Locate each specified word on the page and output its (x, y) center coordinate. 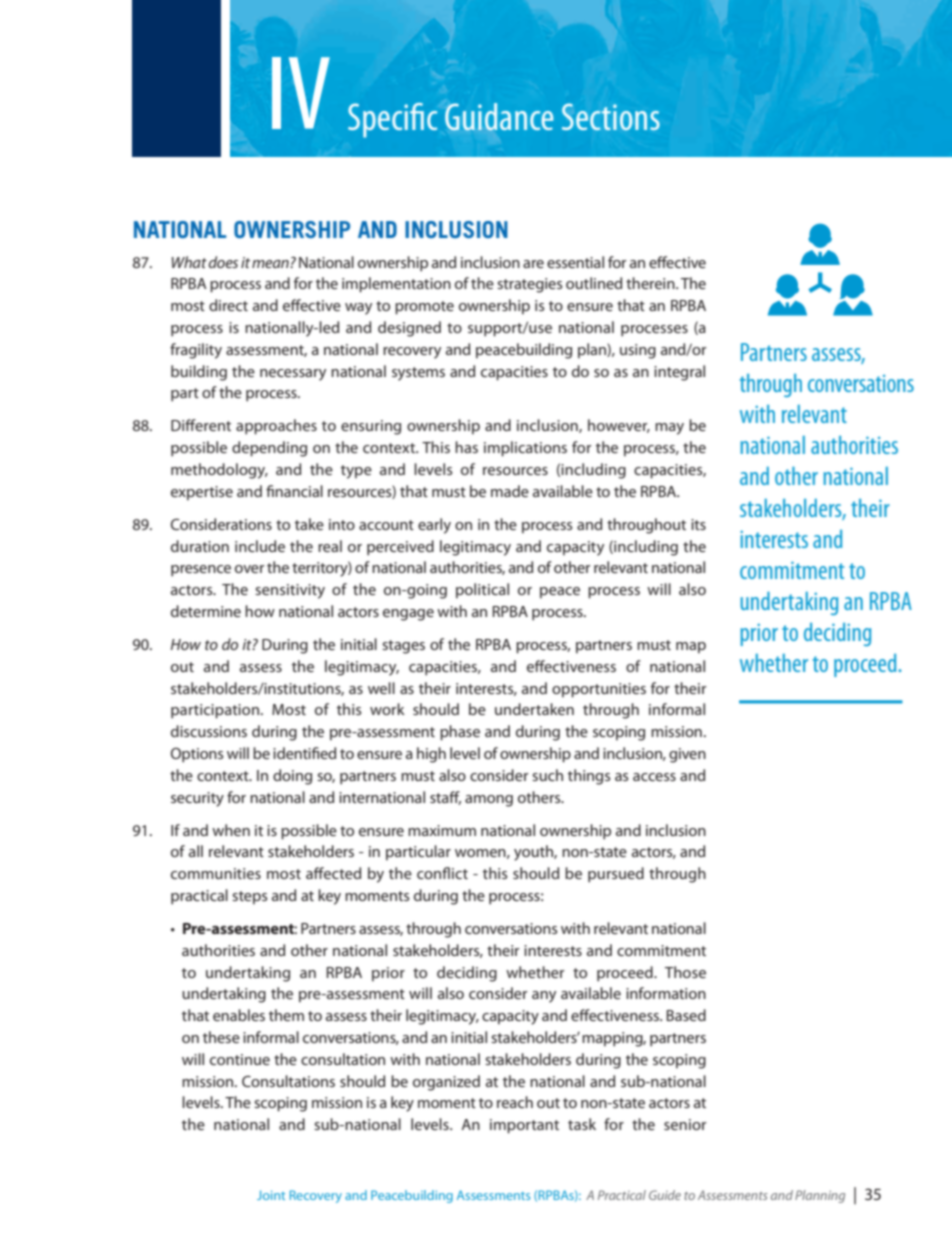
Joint (271, 1195)
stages (403, 647)
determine (206, 611)
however (619, 426)
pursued (616, 875)
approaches (276, 427)
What (190, 262)
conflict (442, 873)
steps (249, 897)
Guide (665, 1195)
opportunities (599, 690)
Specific (392, 120)
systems (418, 374)
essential (575, 262)
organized (446, 1083)
